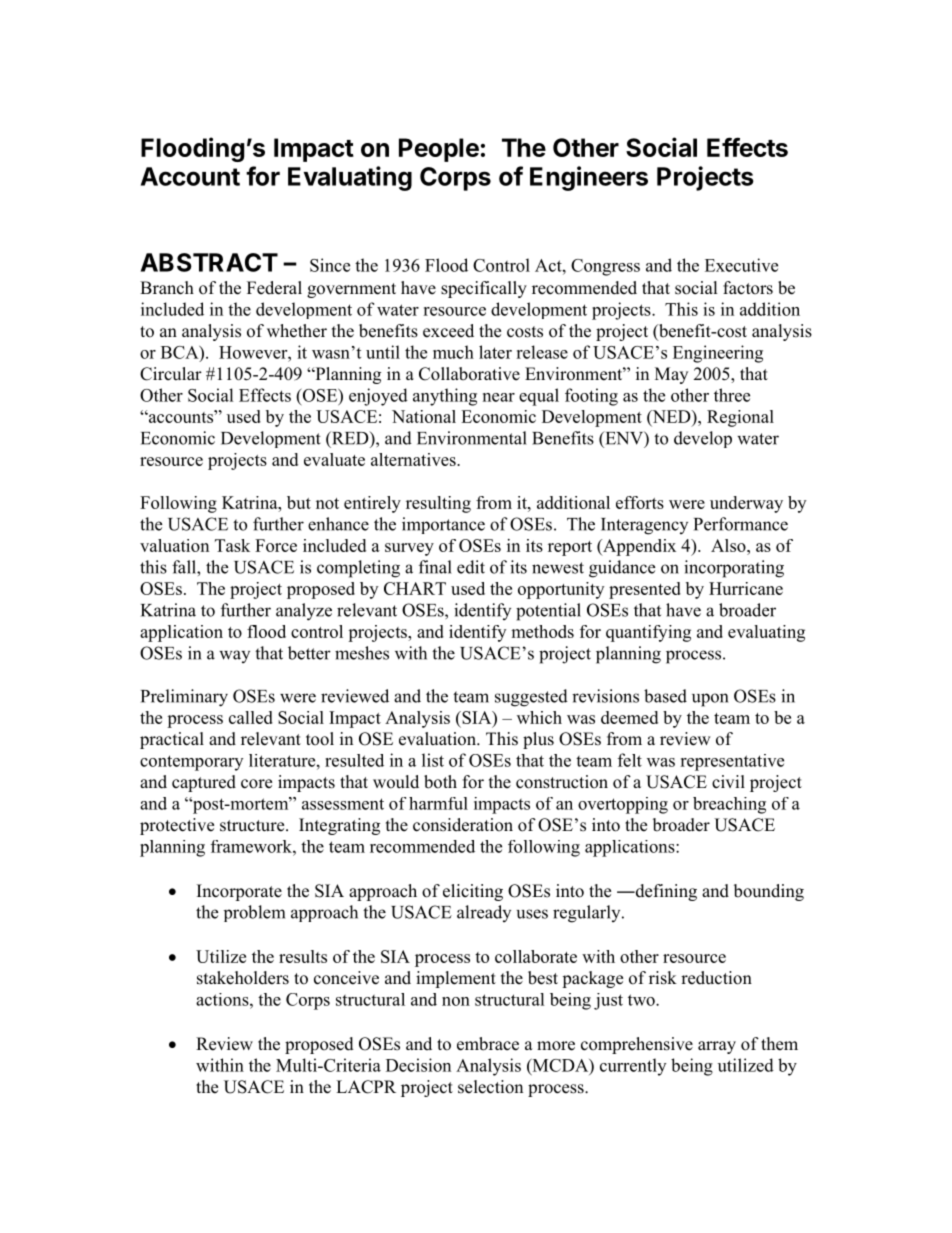 Image resolution: width=952 pixels, height=1233 pixels. Describe the element at coordinates (453, 352) in the document. I see `much` at that location.
